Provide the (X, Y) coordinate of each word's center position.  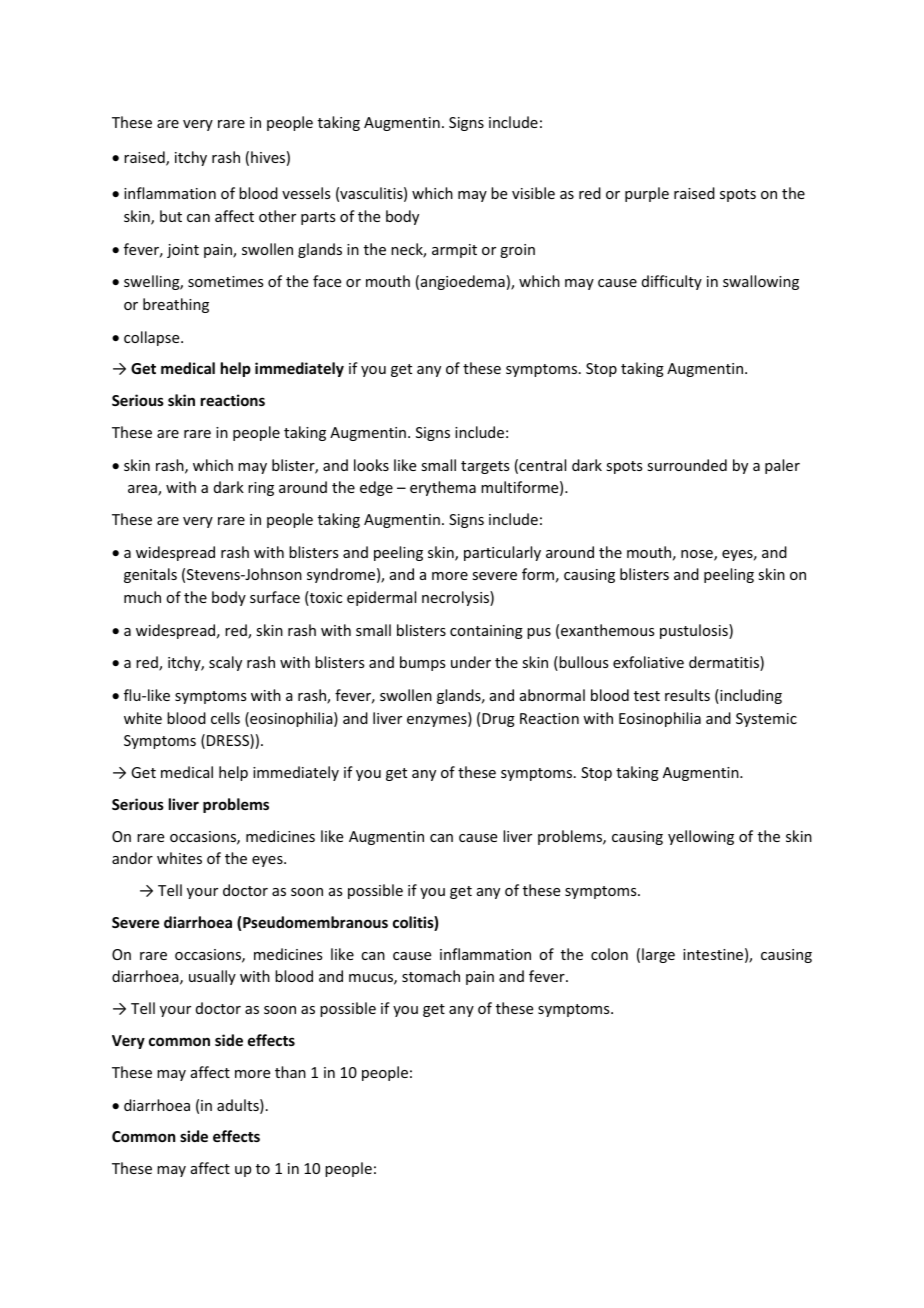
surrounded (687, 465)
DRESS (229, 741)
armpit (454, 251)
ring (261, 489)
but (171, 216)
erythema (443, 488)
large (658, 955)
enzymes (438, 721)
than (290, 1072)
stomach (431, 976)
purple (647, 194)
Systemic (766, 720)
